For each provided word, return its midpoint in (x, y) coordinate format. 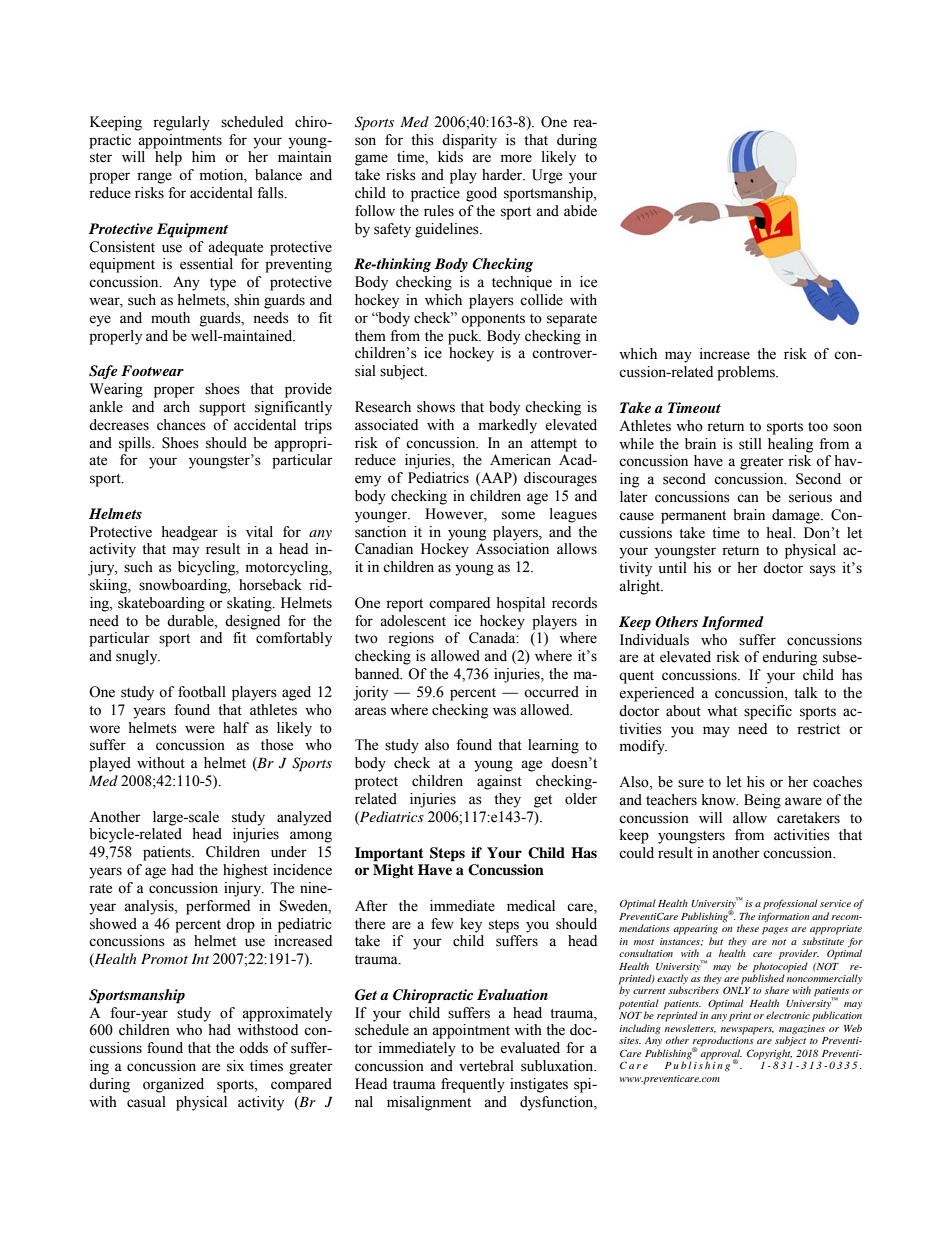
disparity (469, 141)
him (204, 156)
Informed (733, 623)
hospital (520, 604)
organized (173, 1085)
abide (580, 211)
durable (191, 621)
